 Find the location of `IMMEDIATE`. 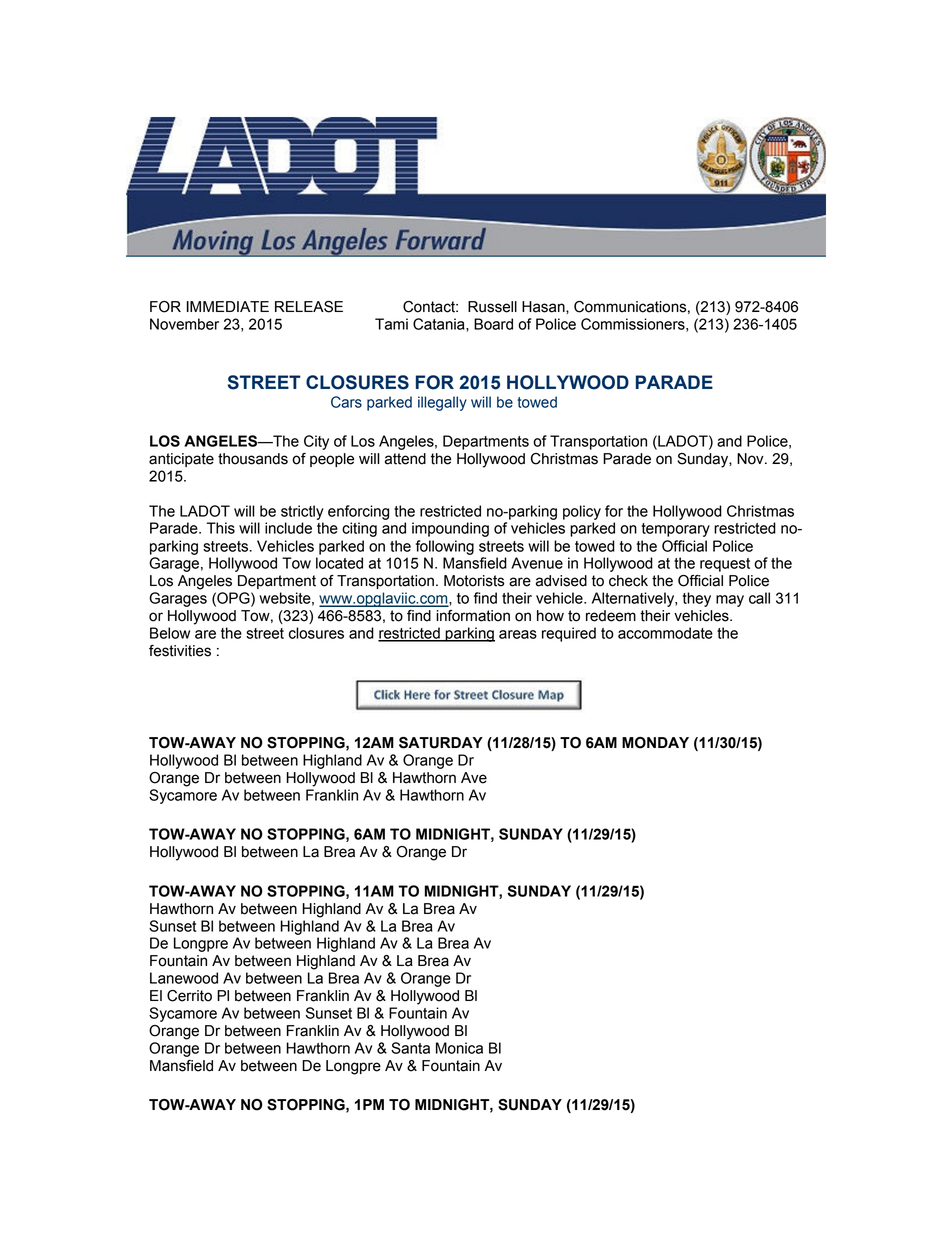

IMMEDIATE is located at coordinates (228, 306).
